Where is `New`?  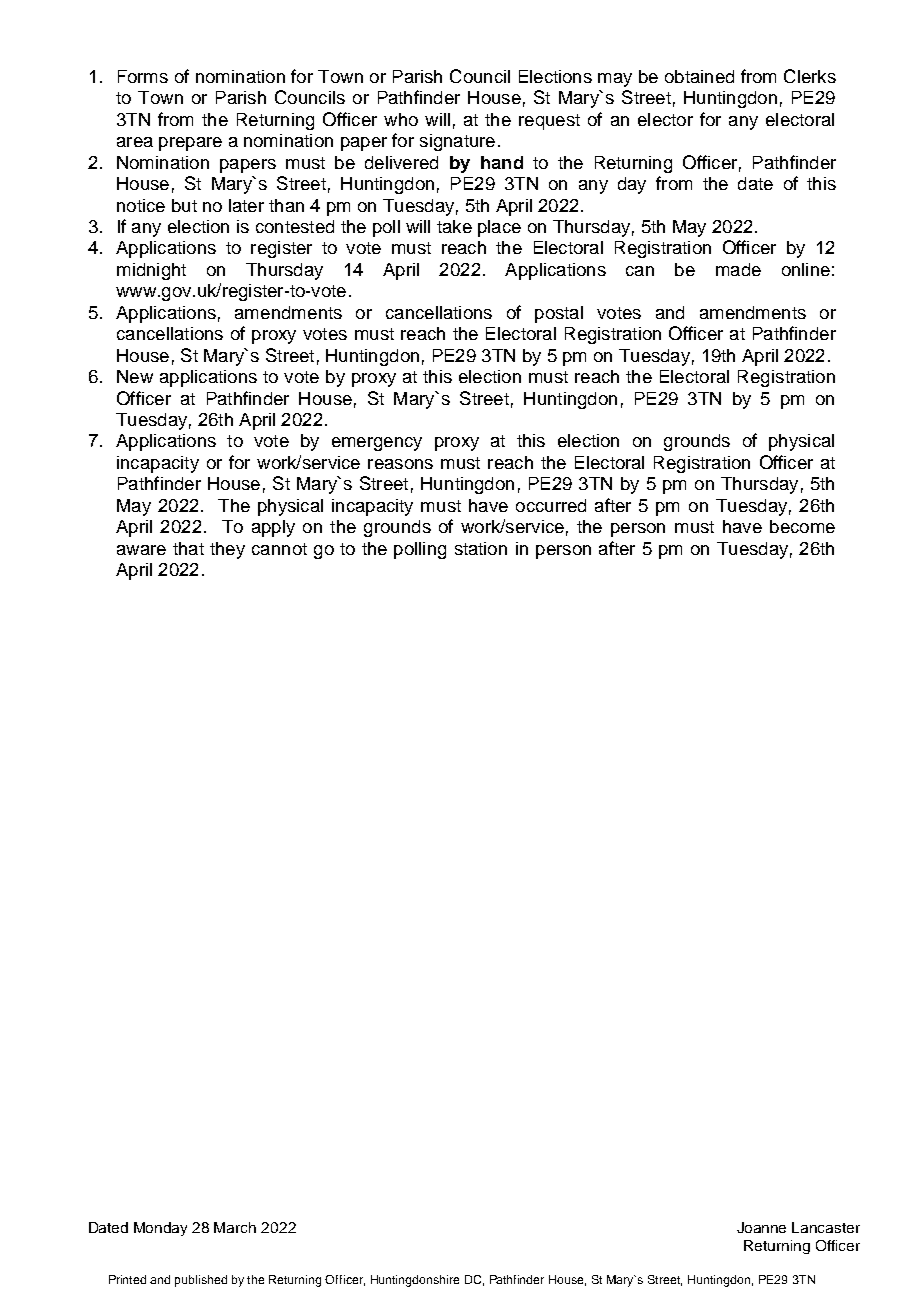 New is located at coordinates (135, 376).
